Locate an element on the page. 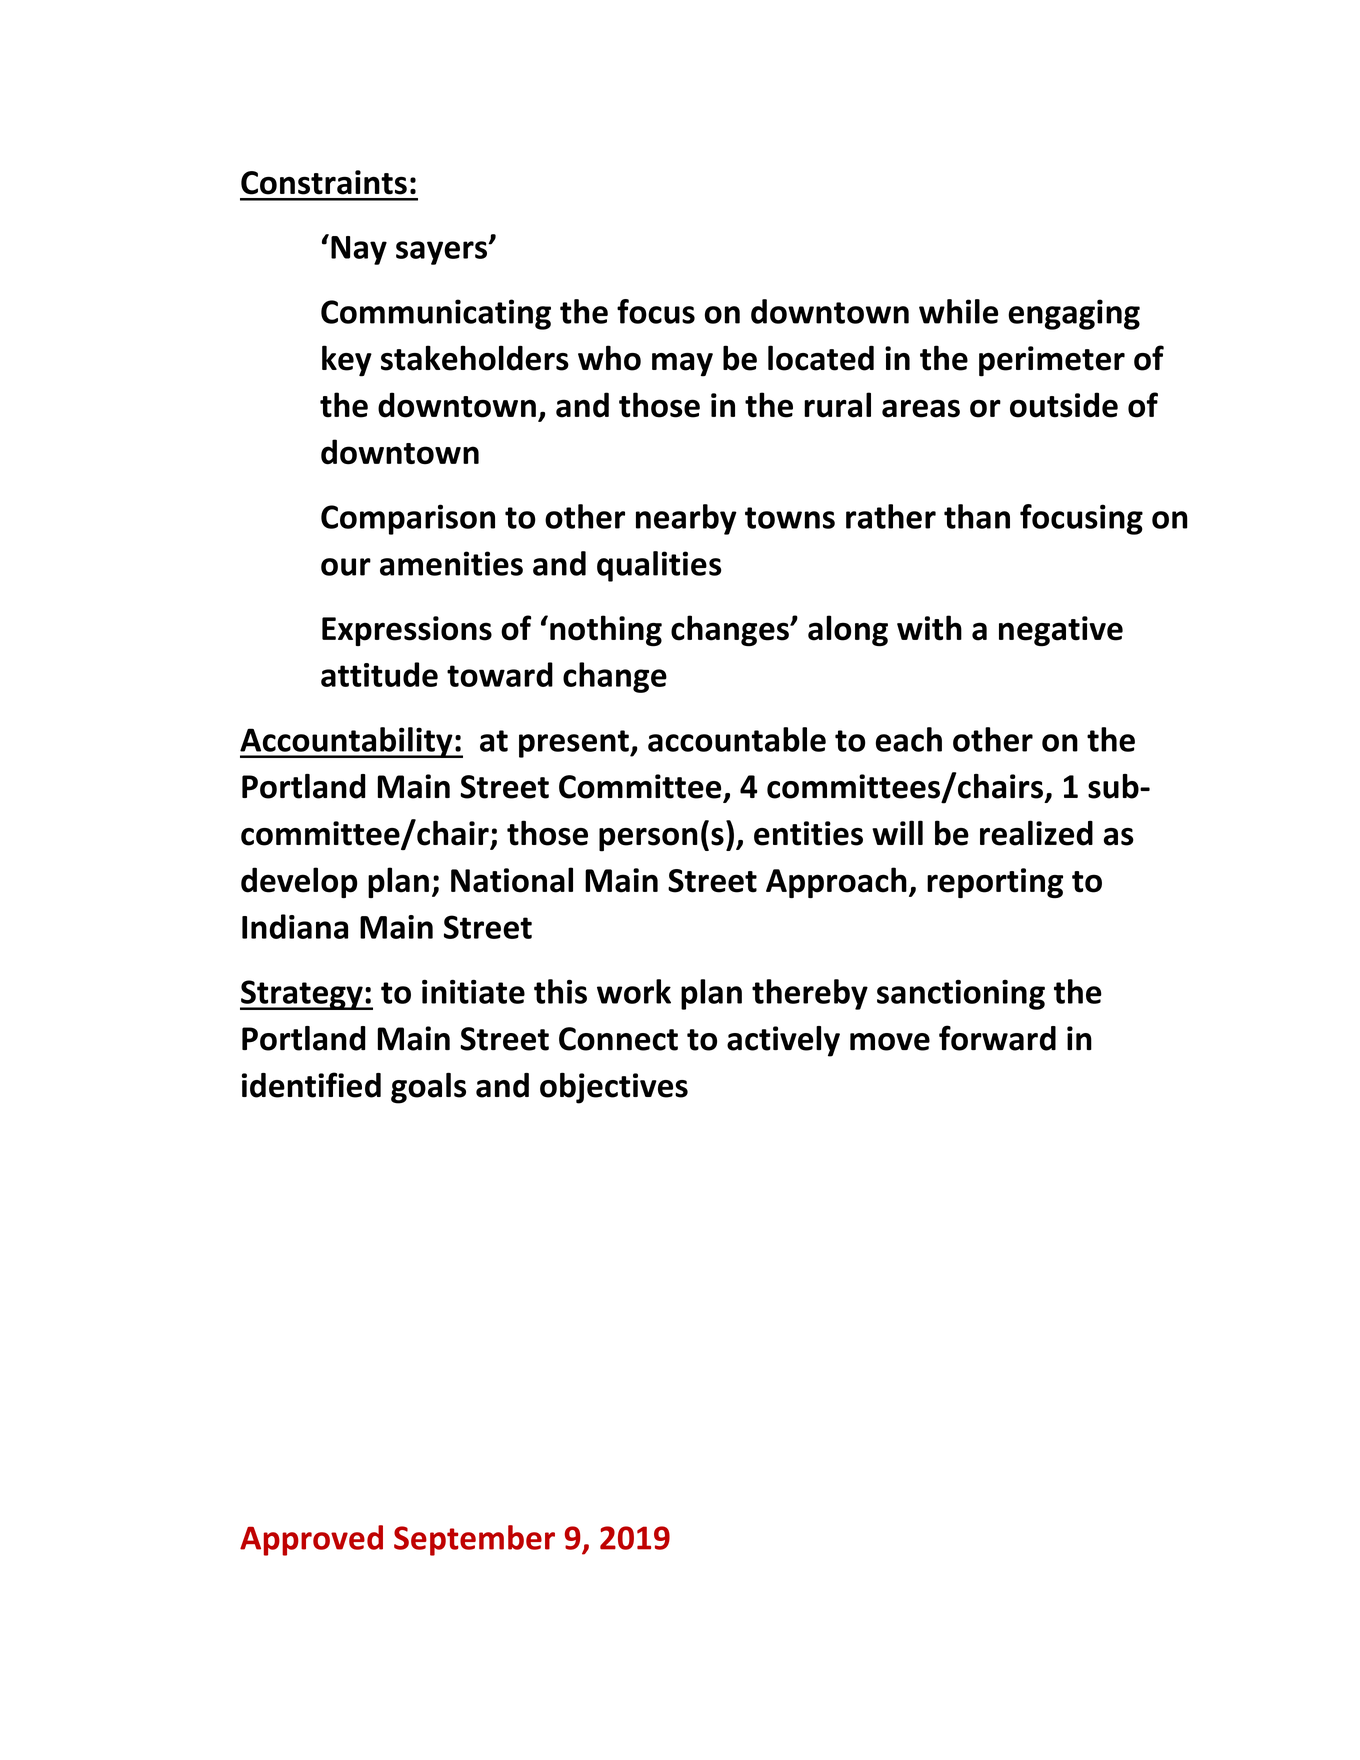  than is located at coordinates (977, 516).
